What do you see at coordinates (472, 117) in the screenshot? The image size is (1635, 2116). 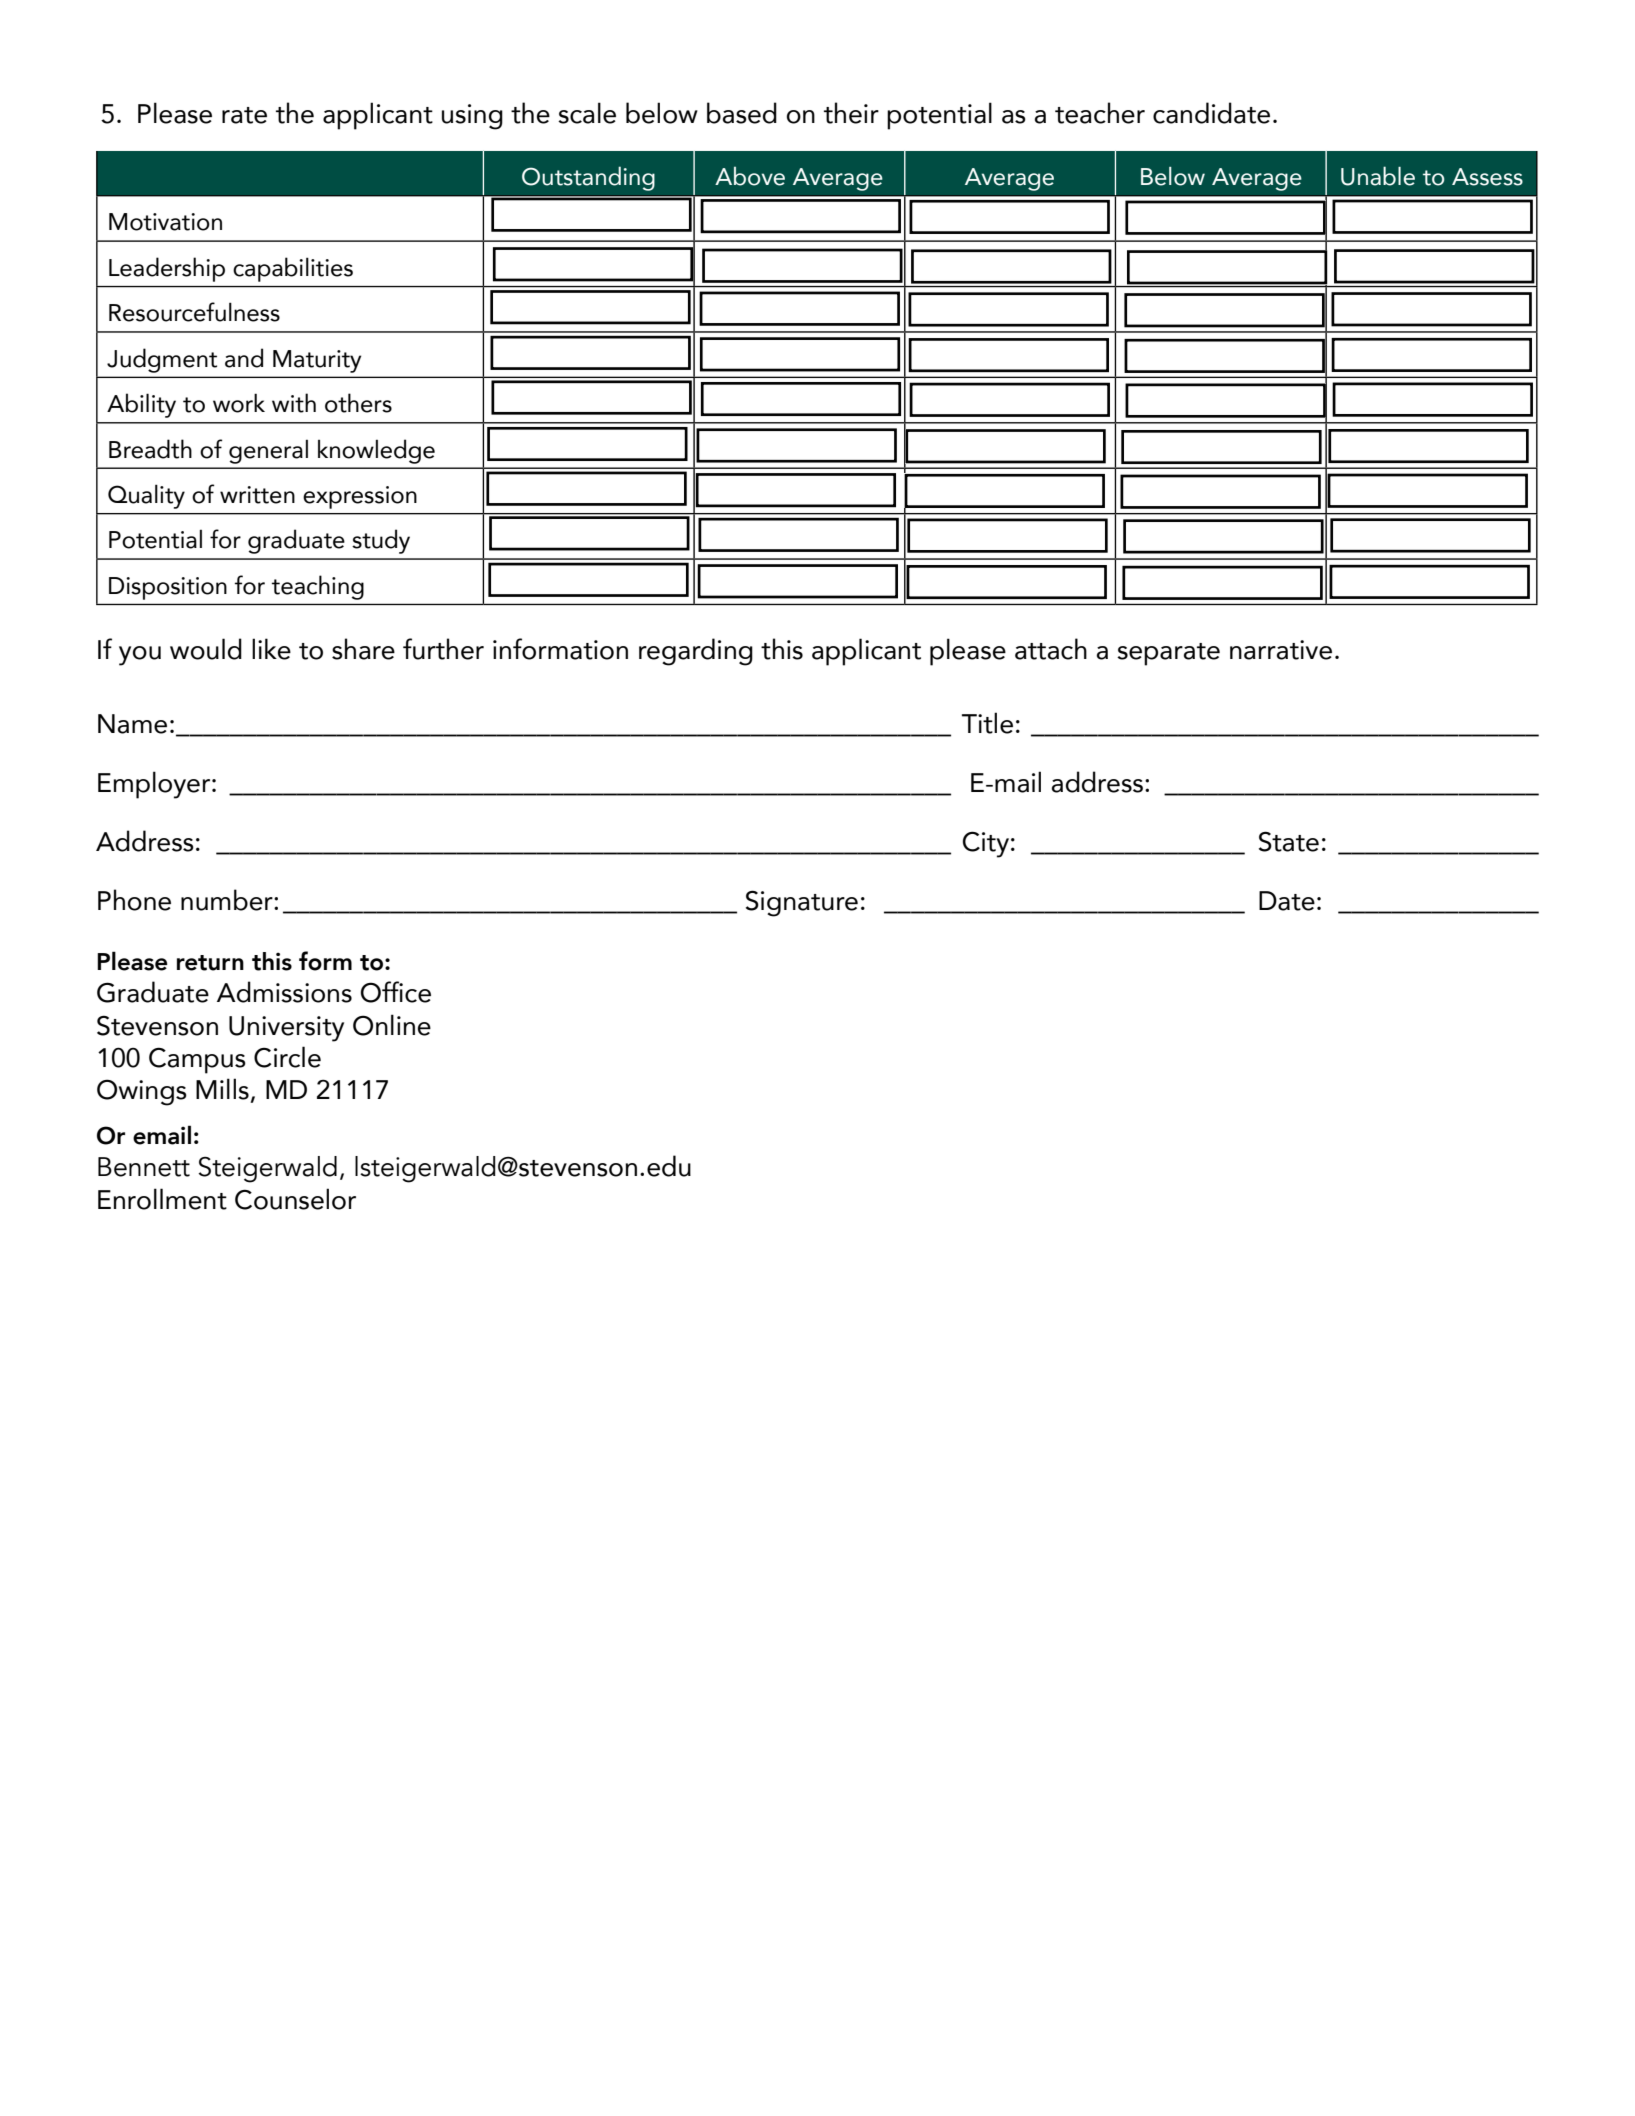 I see `using` at bounding box center [472, 117].
